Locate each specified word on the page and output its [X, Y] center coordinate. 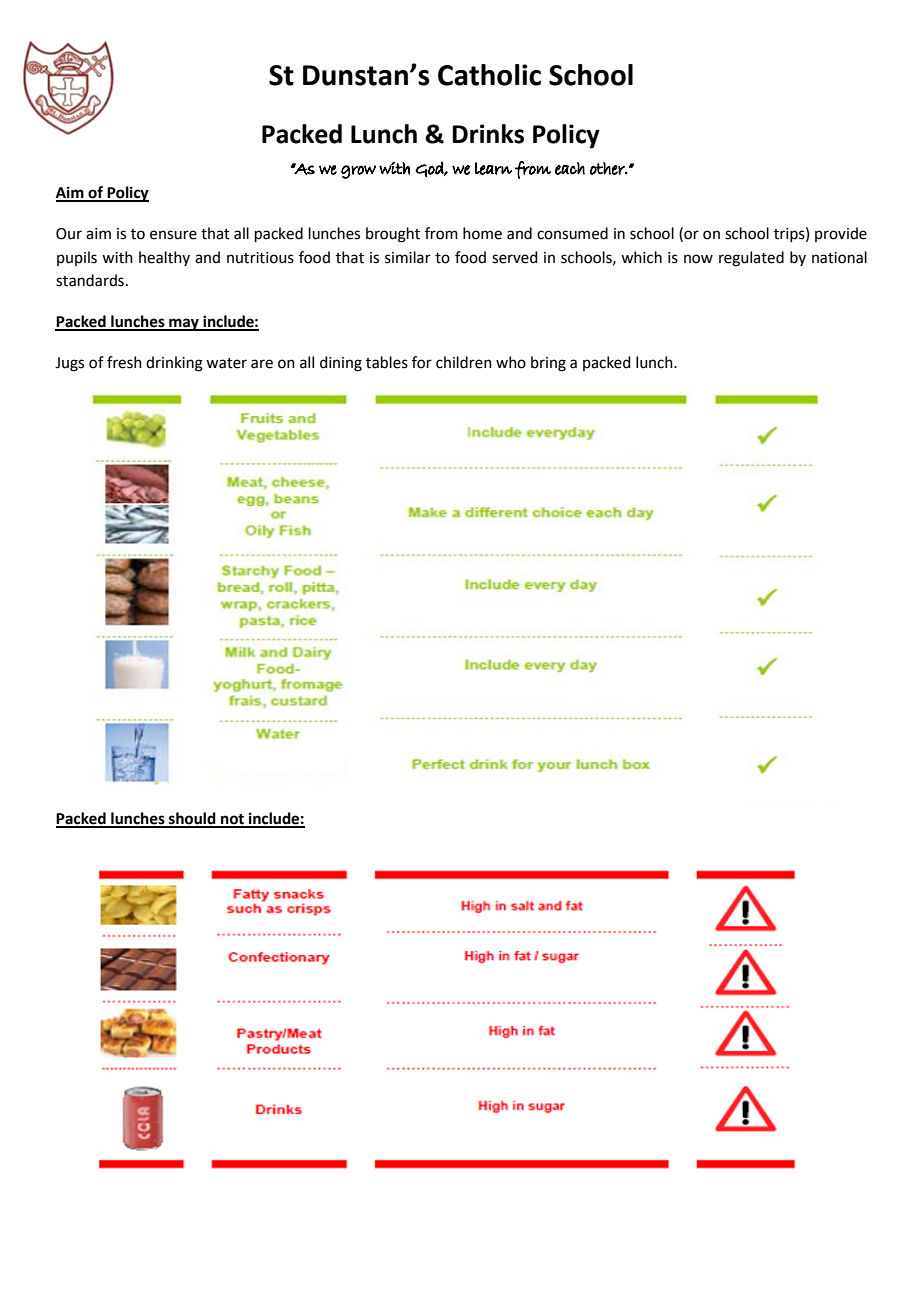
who [511, 362]
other [608, 168]
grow [358, 172]
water [226, 363]
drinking [174, 364]
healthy [164, 258]
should [192, 819]
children [464, 362]
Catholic [489, 75]
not [232, 820]
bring [548, 364]
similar [408, 257]
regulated [751, 259]
